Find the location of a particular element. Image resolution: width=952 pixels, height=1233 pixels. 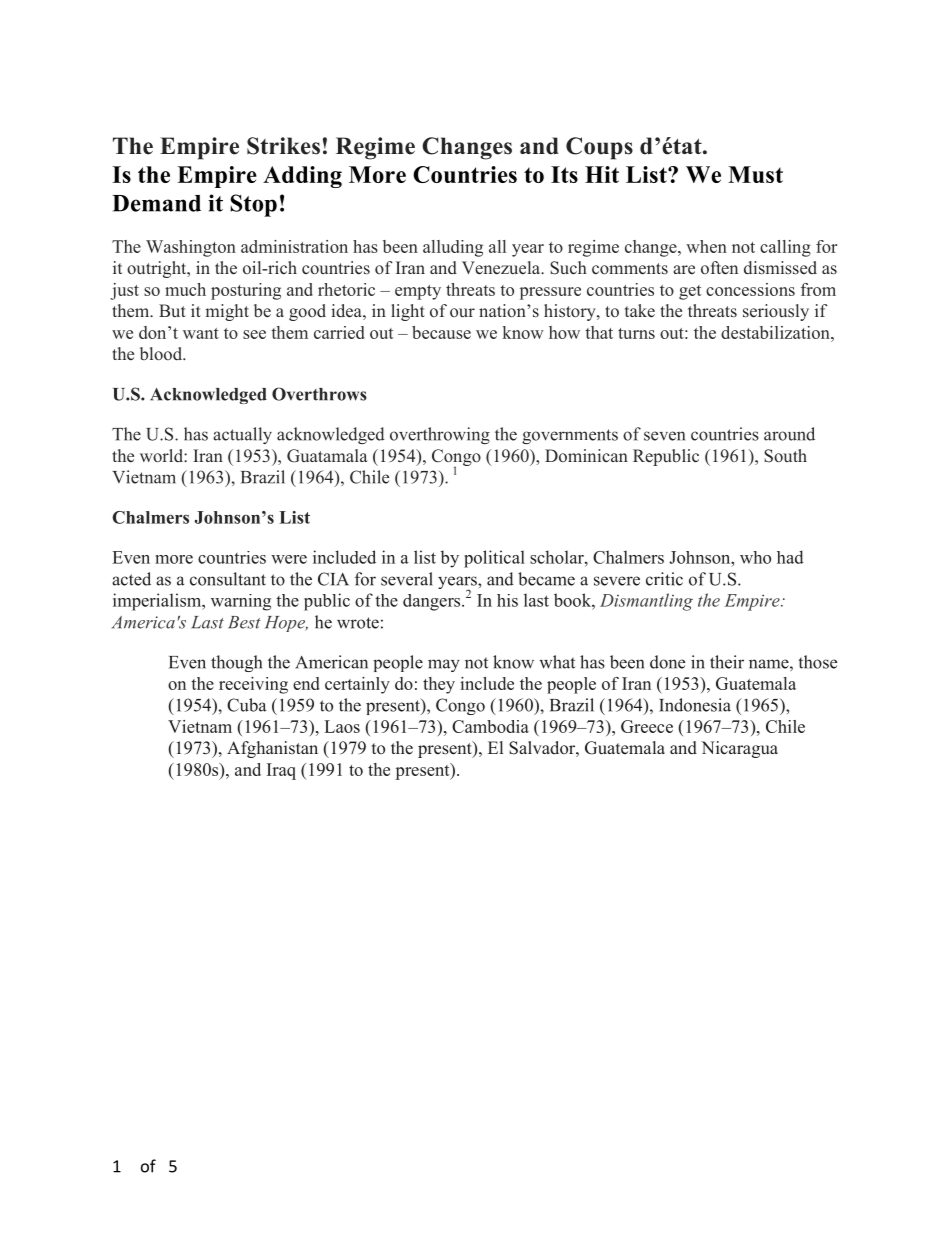

Its is located at coordinates (564, 174).
